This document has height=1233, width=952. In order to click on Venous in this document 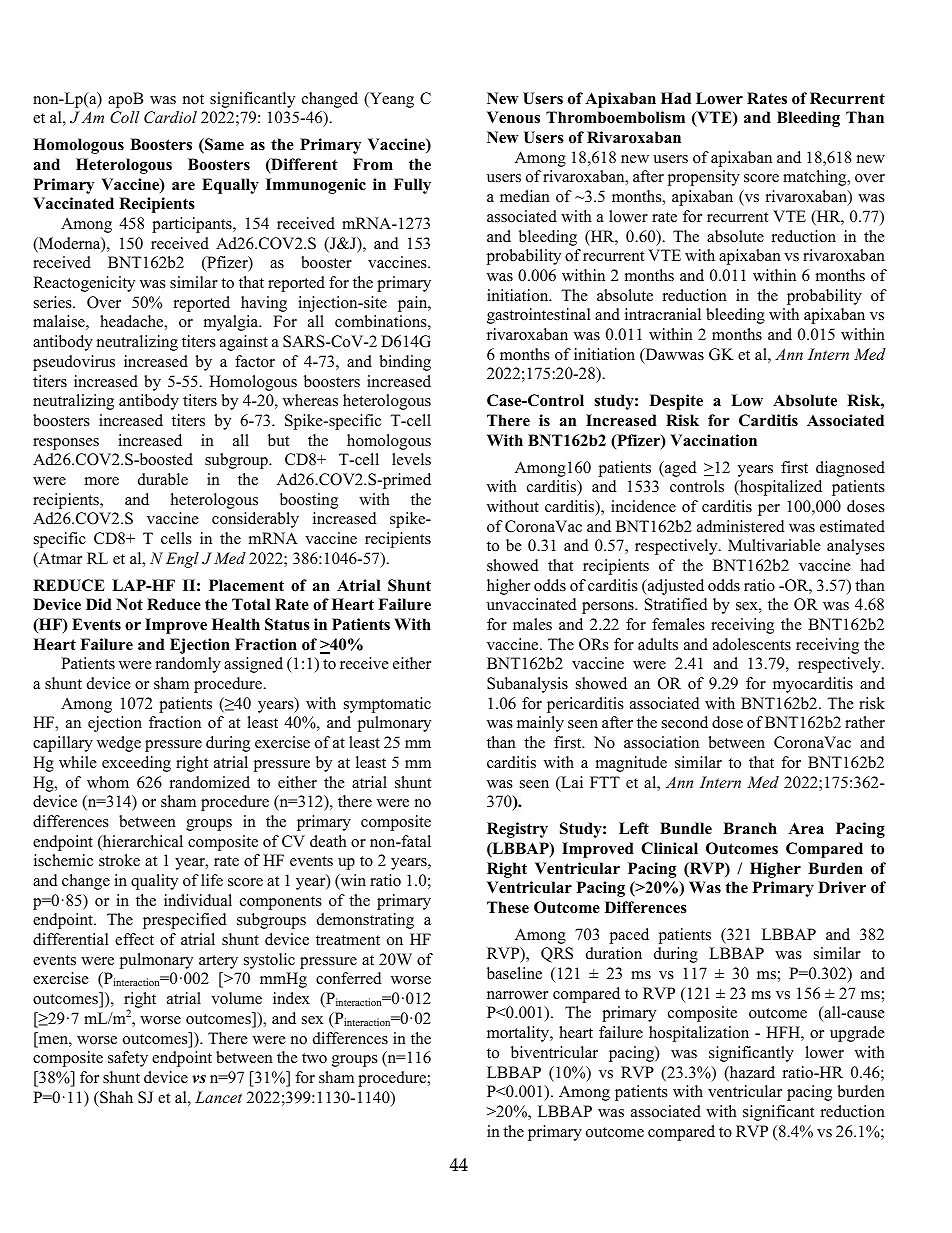, I will do `click(513, 117)`.
